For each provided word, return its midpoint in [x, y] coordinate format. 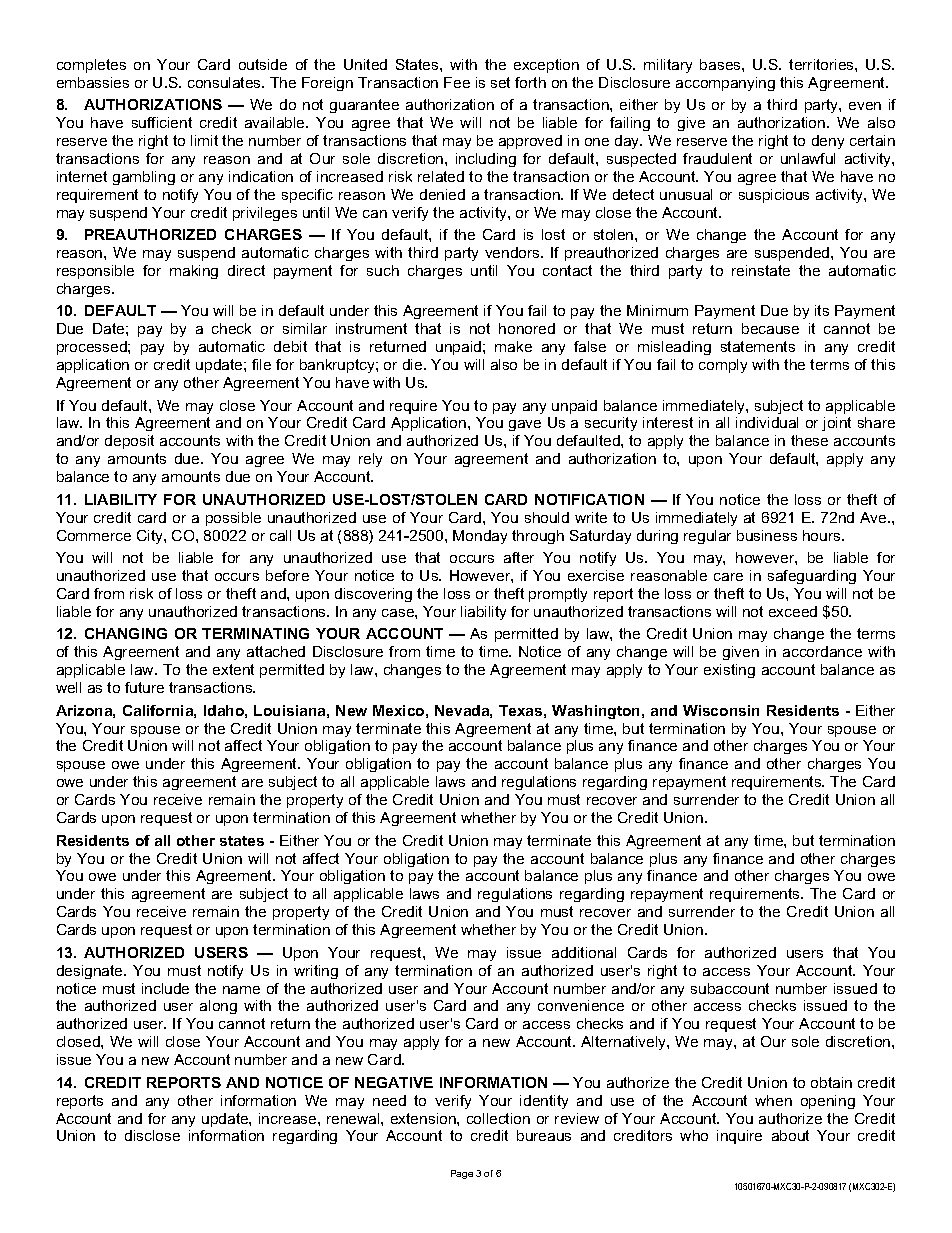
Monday [480, 537]
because [770, 328]
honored [527, 328]
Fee [457, 82]
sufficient [162, 122]
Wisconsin [721, 710]
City [151, 537]
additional [584, 952]
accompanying [725, 84]
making [194, 272]
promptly [558, 595]
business [767, 535]
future [144, 687]
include [165, 988]
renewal [354, 1118]
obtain [831, 1082]
